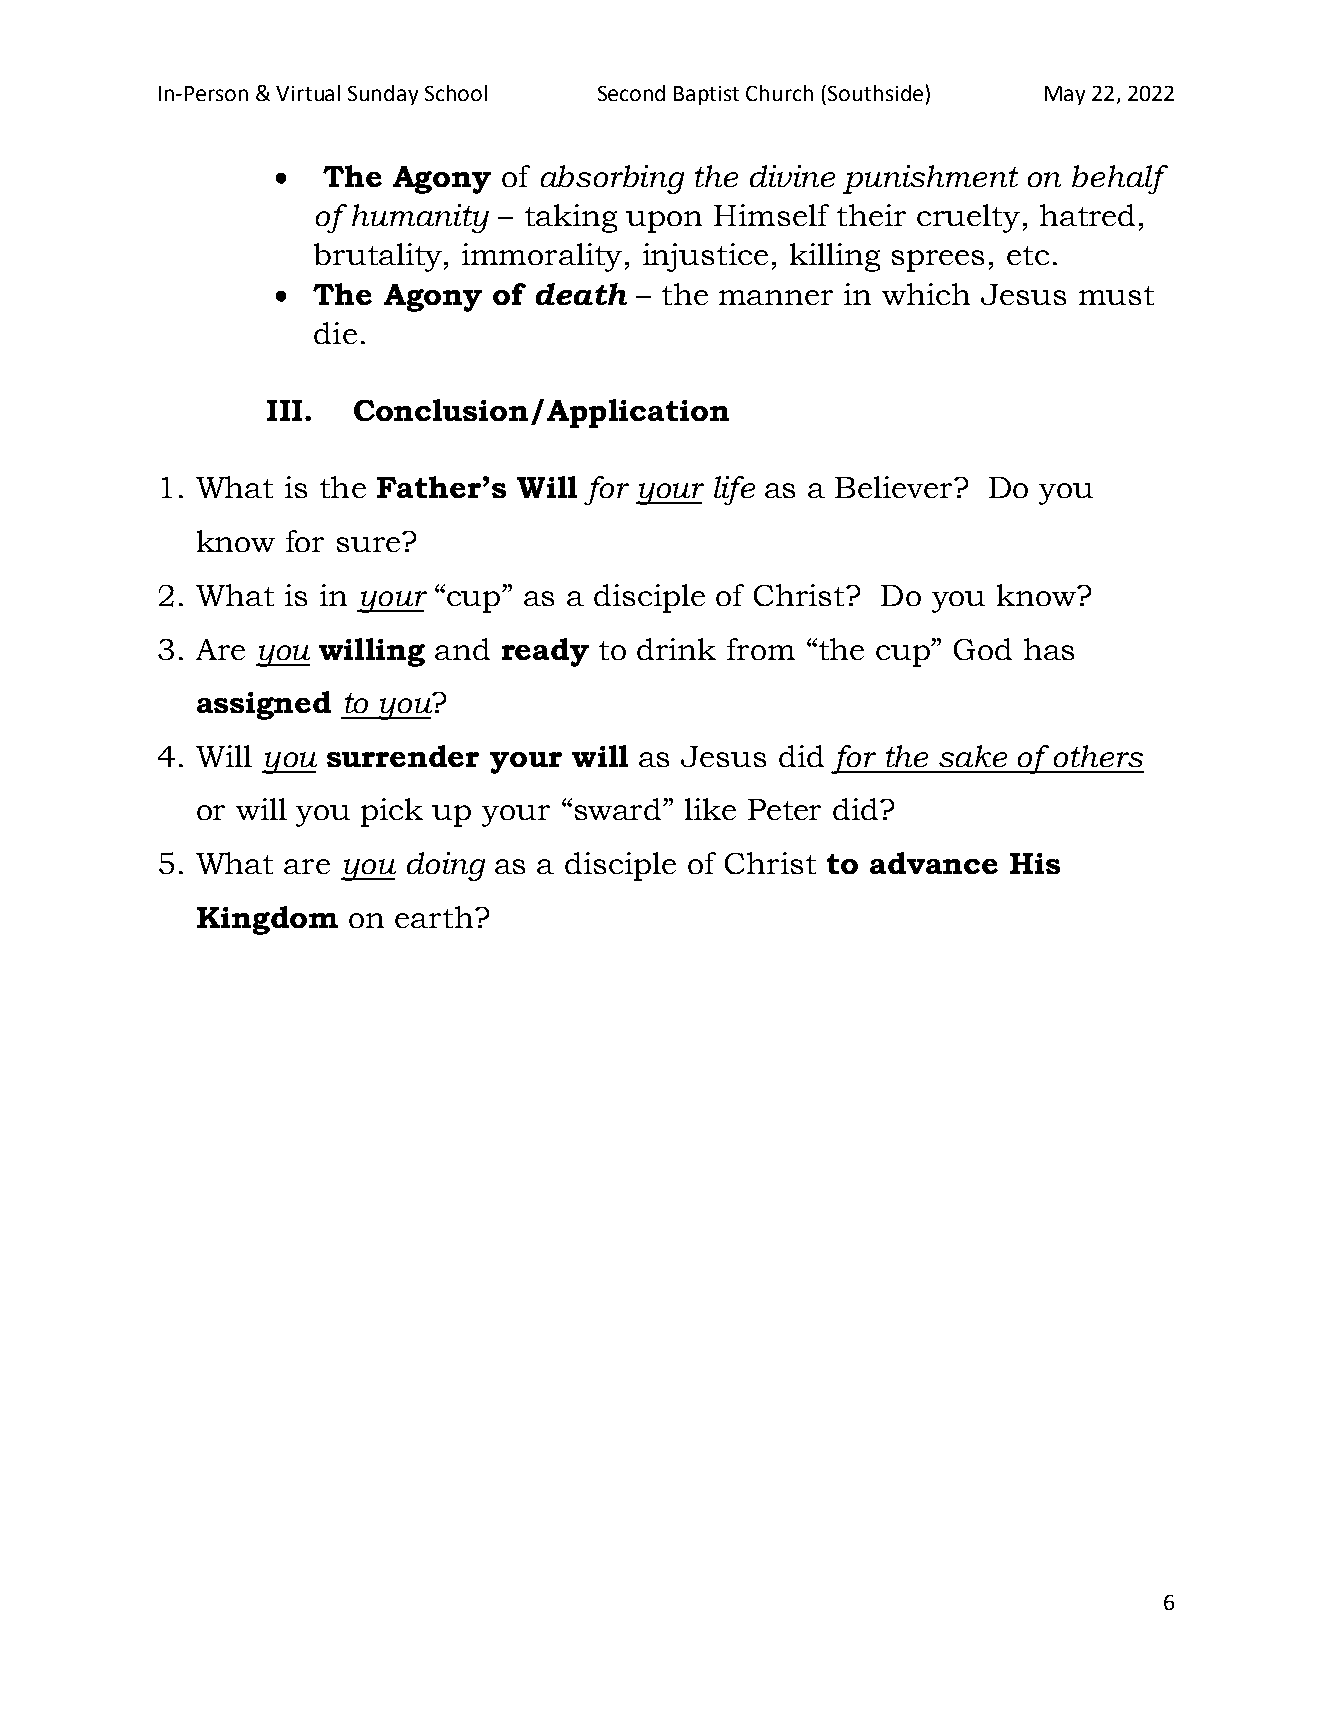 The image size is (1332, 1724). Describe the element at coordinates (383, 95) in the screenshot. I see `Sunday` at that location.
